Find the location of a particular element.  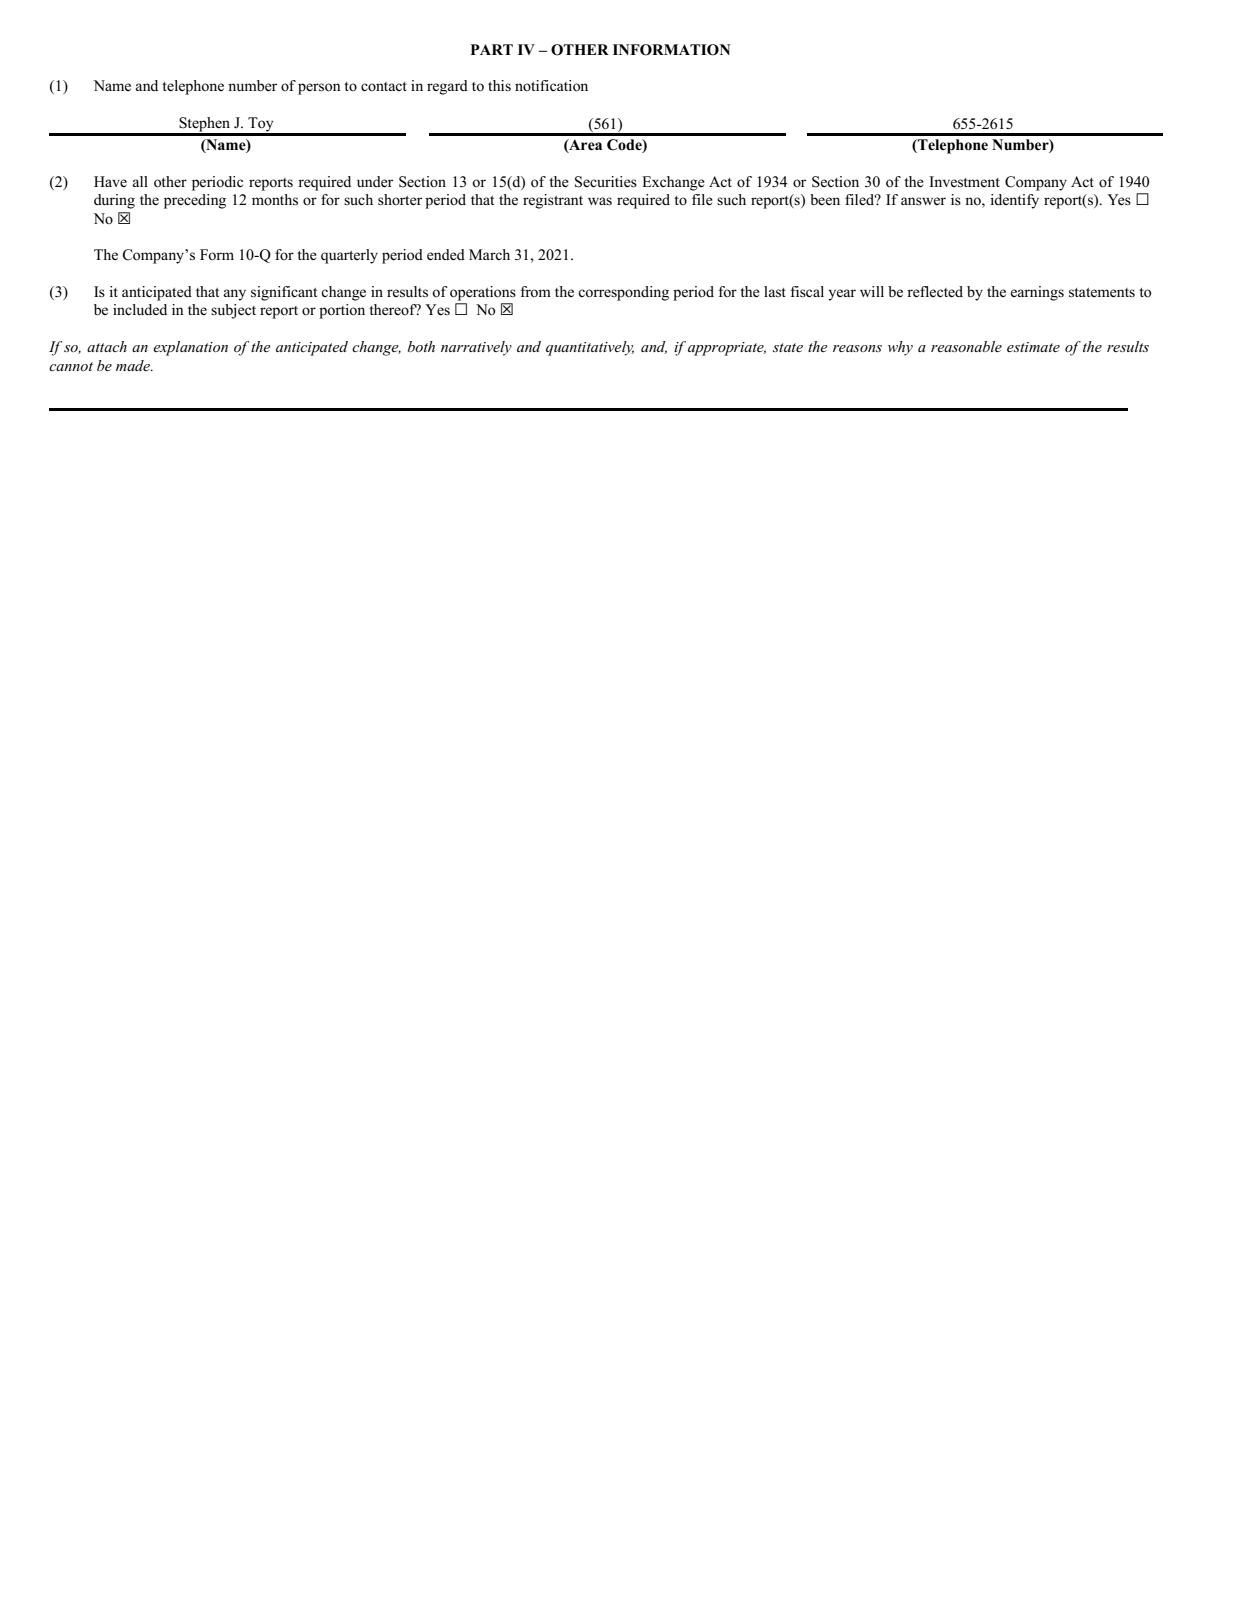

why is located at coordinates (900, 348).
